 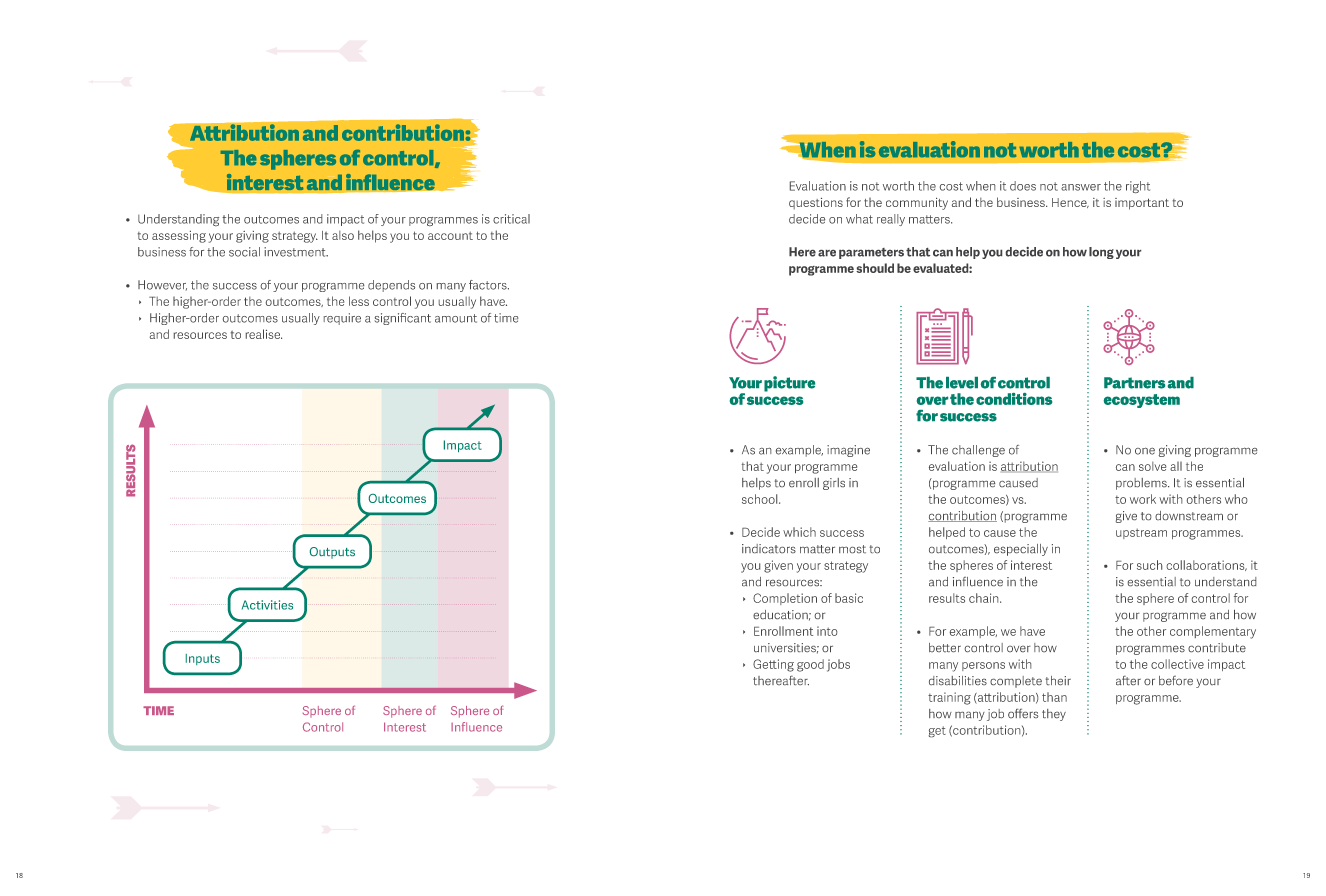 I want to click on also, so click(x=343, y=235).
